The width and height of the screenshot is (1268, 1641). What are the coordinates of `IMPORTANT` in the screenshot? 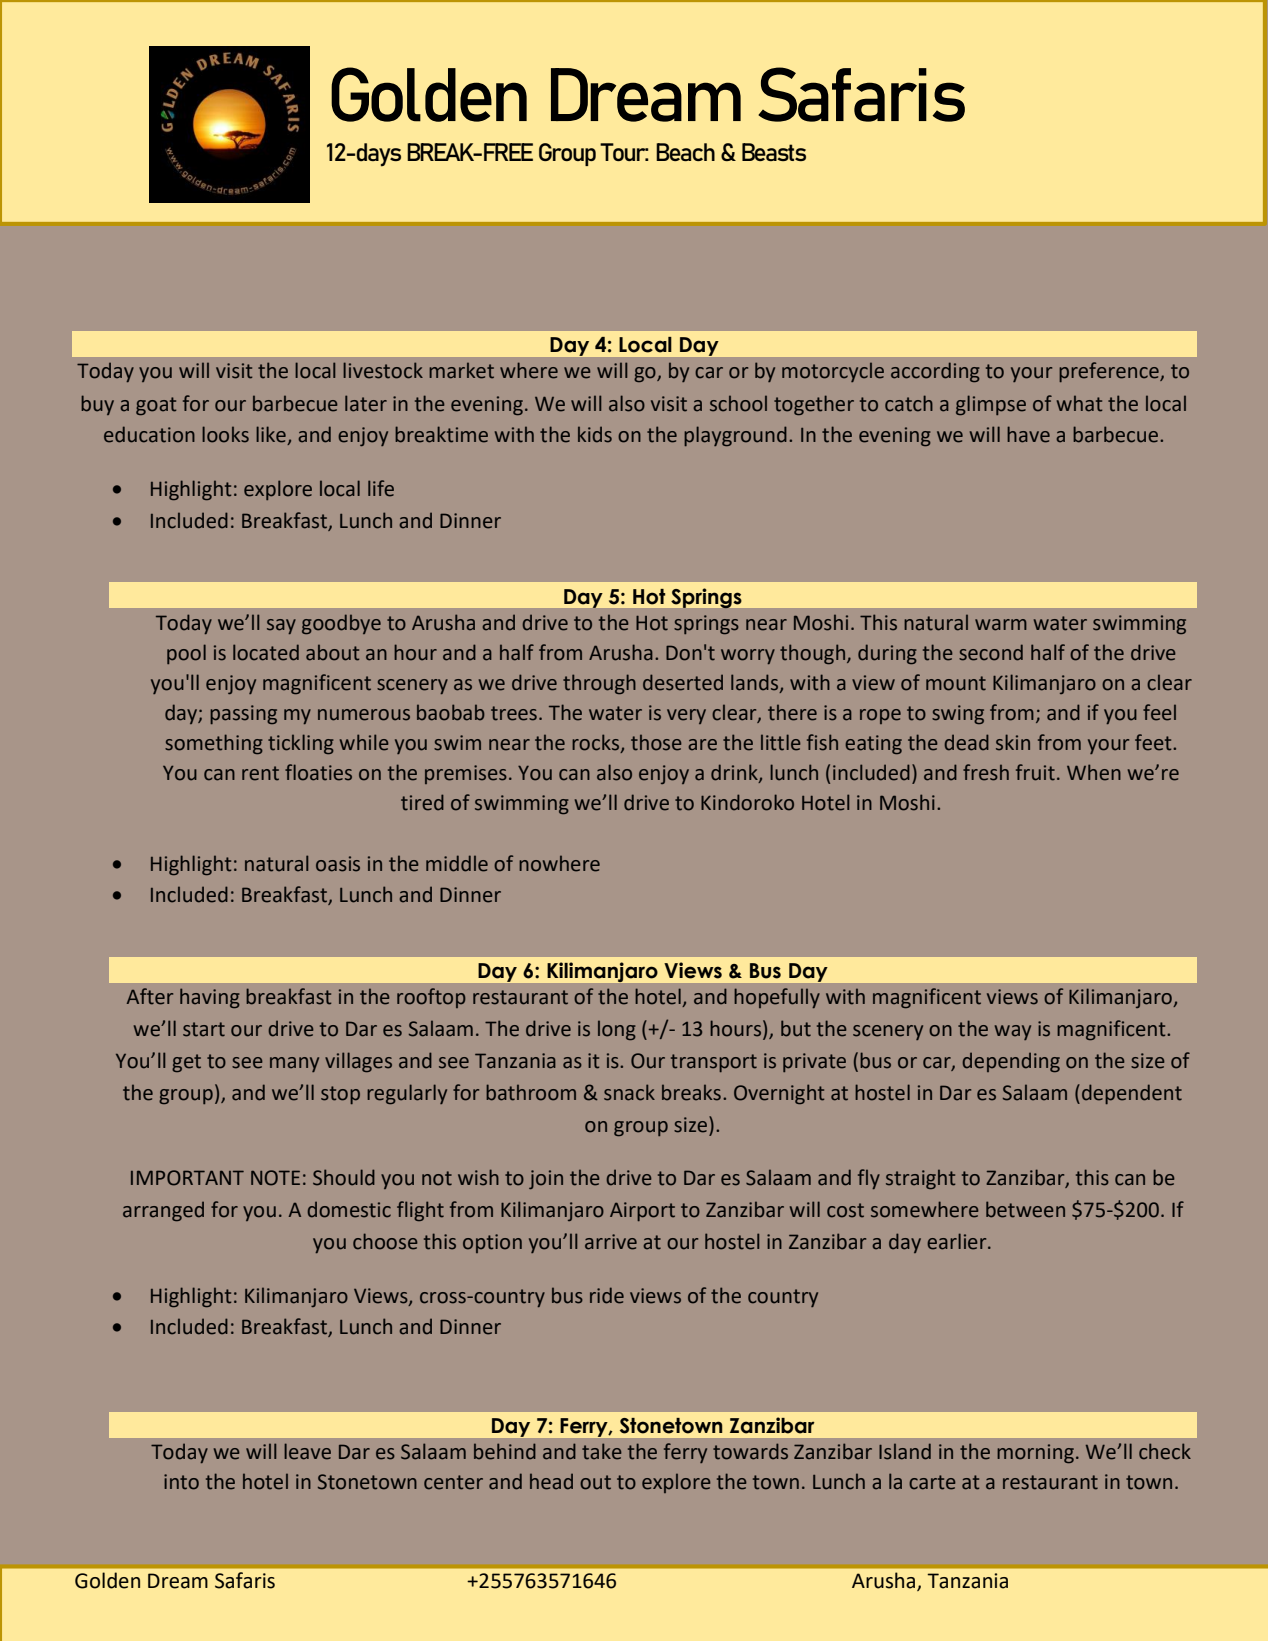 It's located at (187, 1178).
